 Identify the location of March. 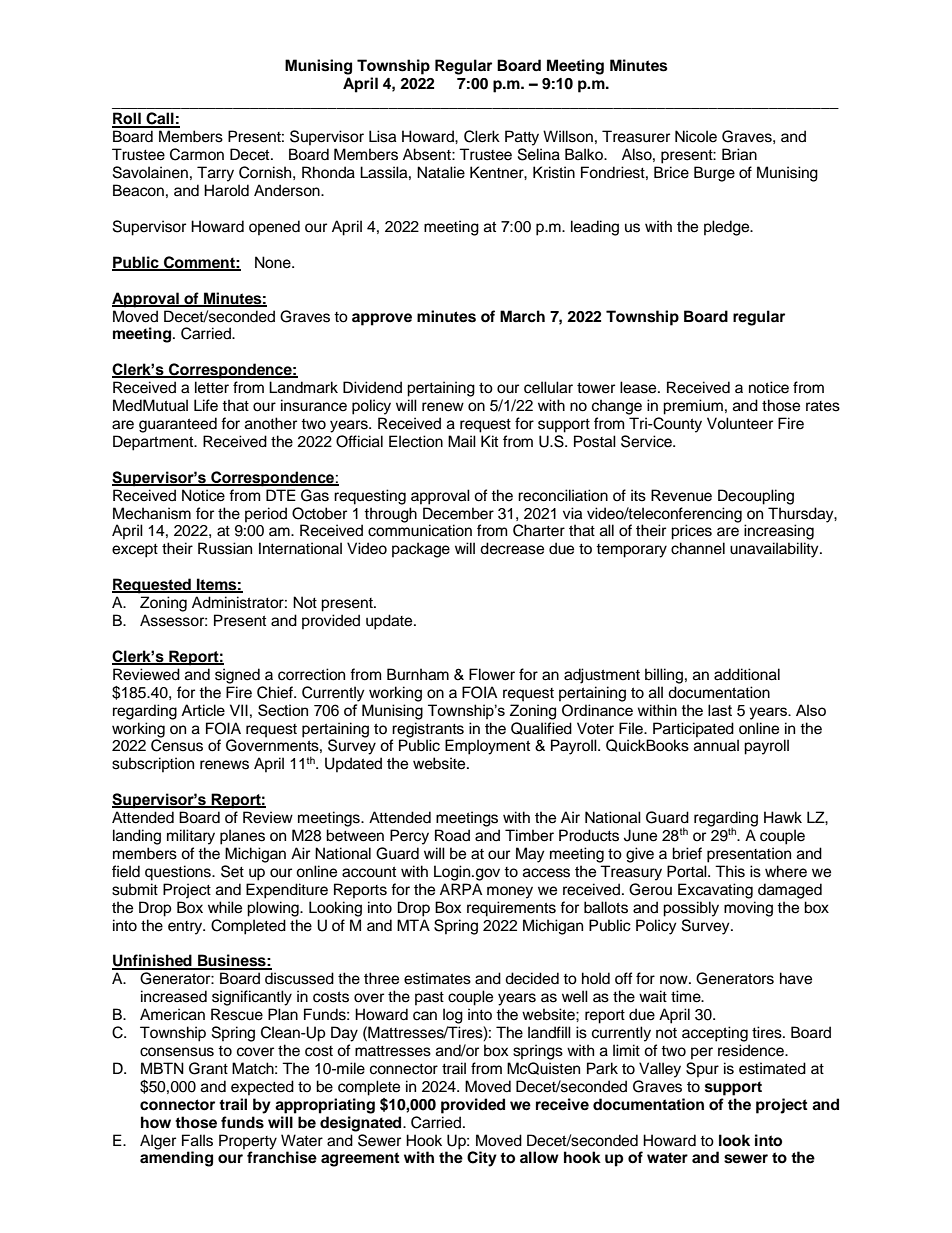
(522, 316).
